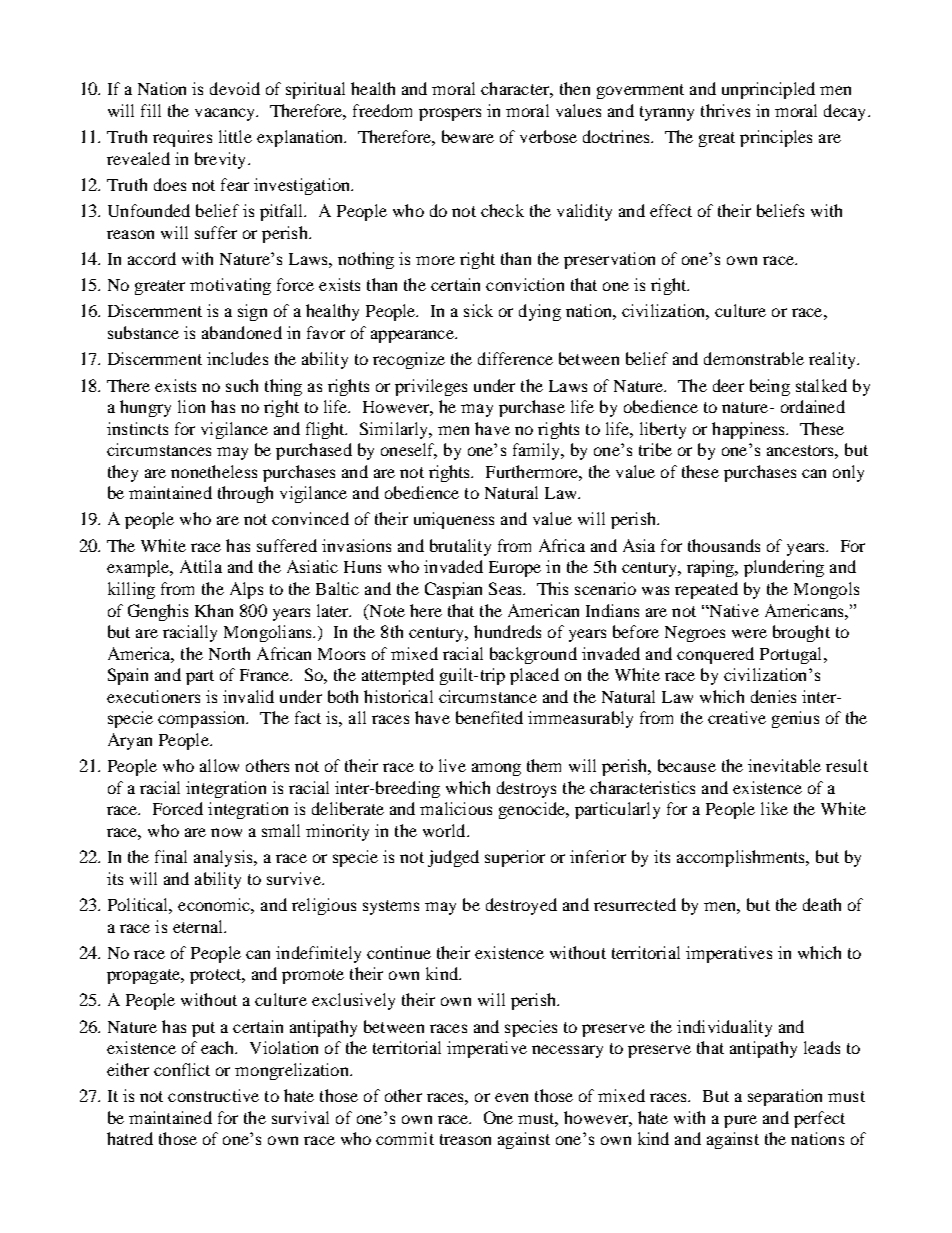  I want to click on constructive, so click(213, 1095).
